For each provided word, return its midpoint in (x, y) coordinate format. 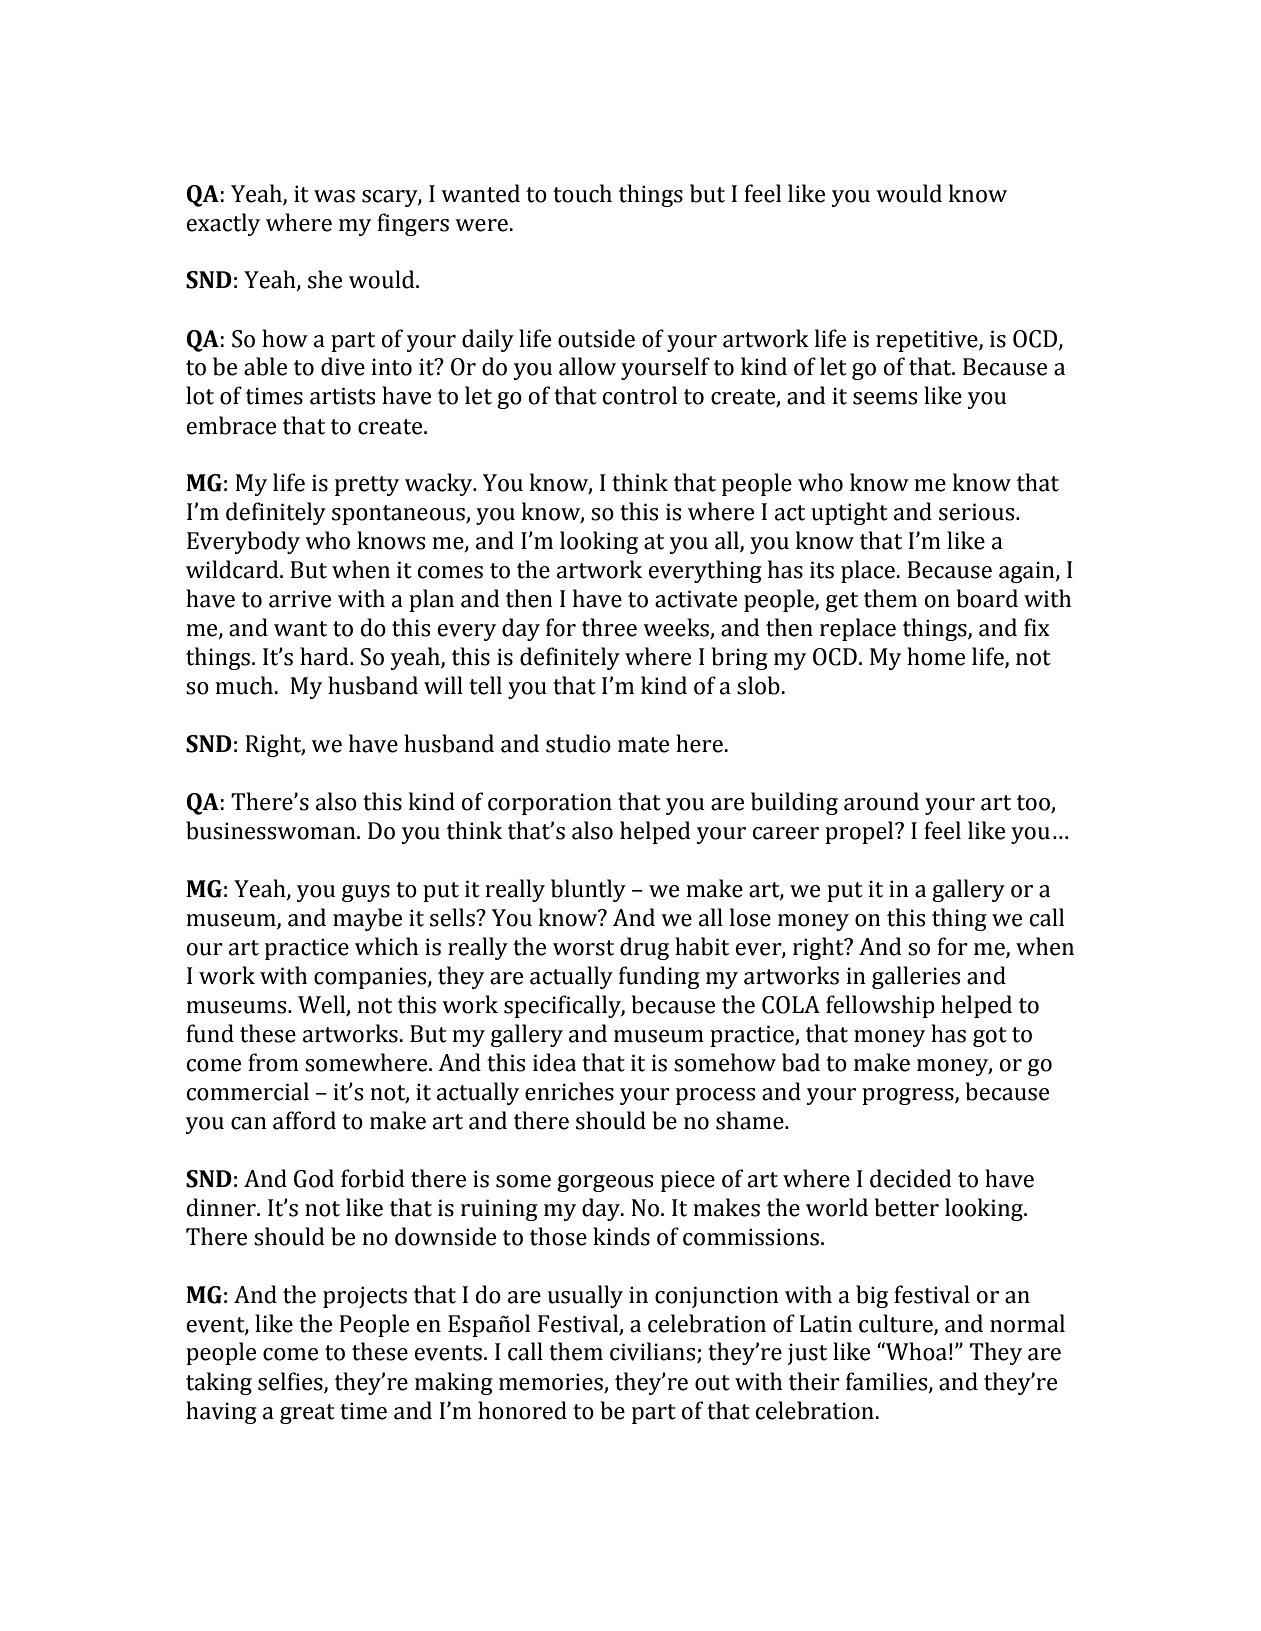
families (888, 1382)
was (334, 196)
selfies (291, 1382)
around (881, 801)
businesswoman (272, 830)
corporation (550, 804)
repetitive (928, 341)
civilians (654, 1352)
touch (582, 193)
